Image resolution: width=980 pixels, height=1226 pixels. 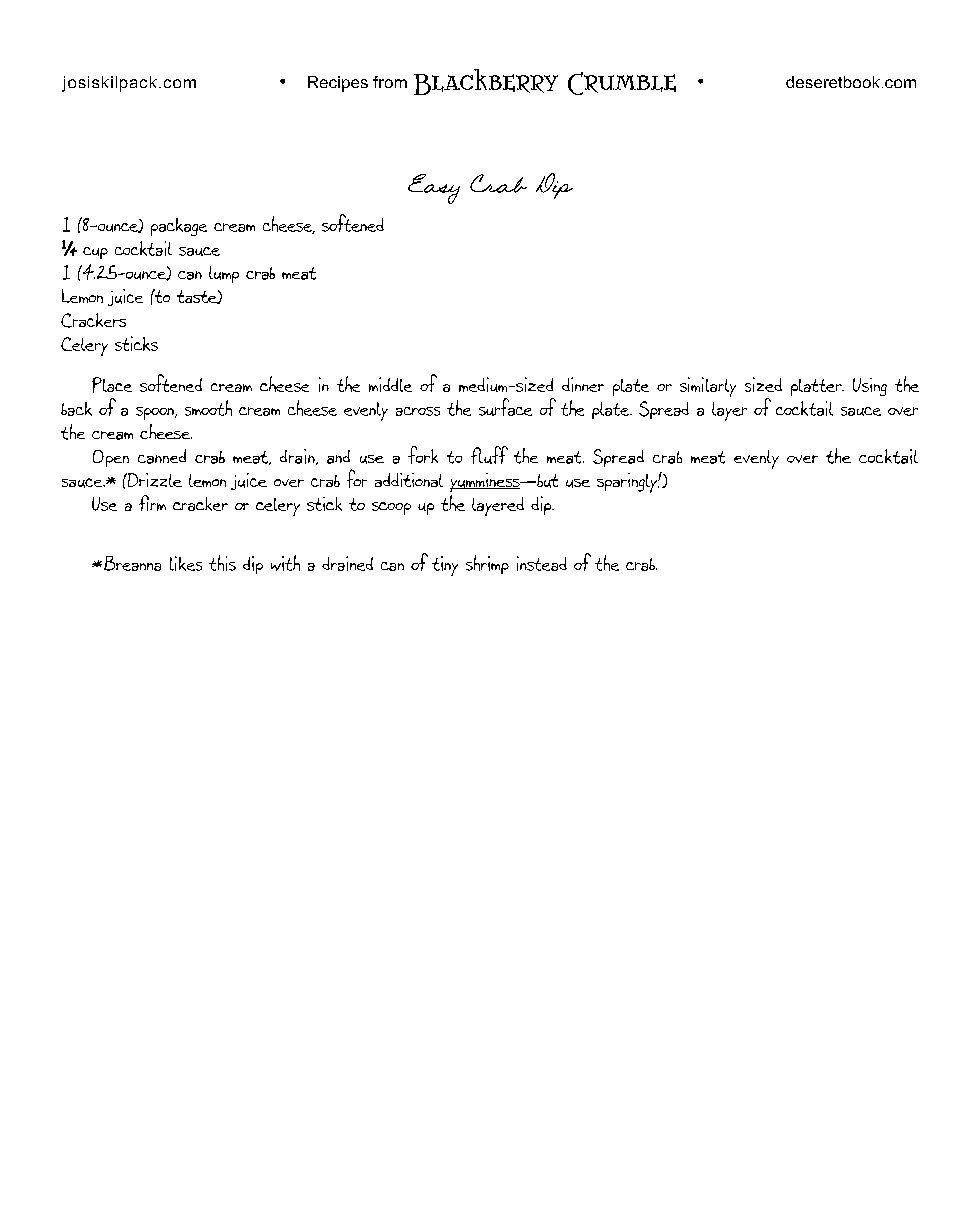 I want to click on Crumble, so click(x=622, y=83).
